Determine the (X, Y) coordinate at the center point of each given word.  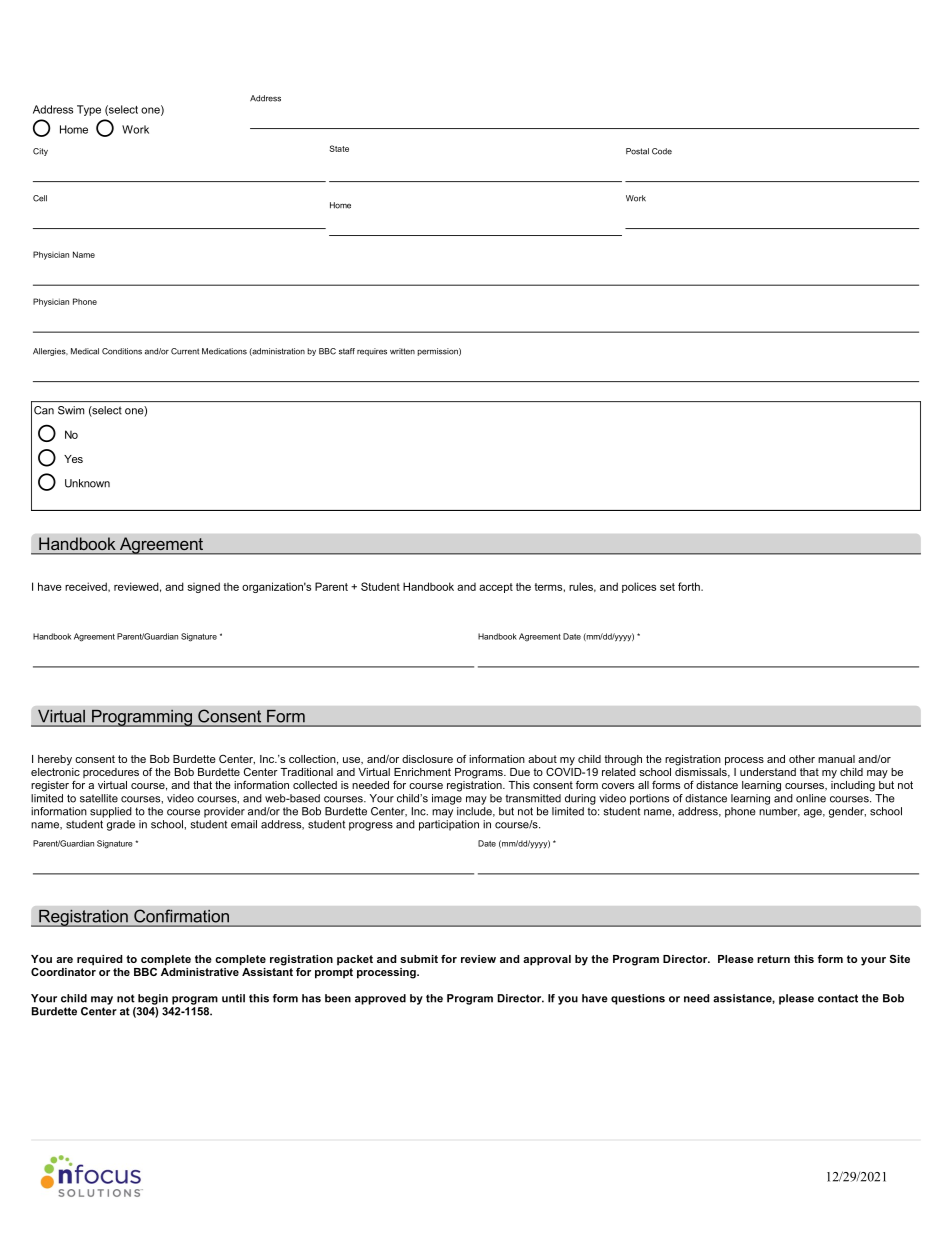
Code (662, 151)
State (339, 148)
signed (203, 587)
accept (496, 588)
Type (89, 110)
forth (690, 586)
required (99, 960)
